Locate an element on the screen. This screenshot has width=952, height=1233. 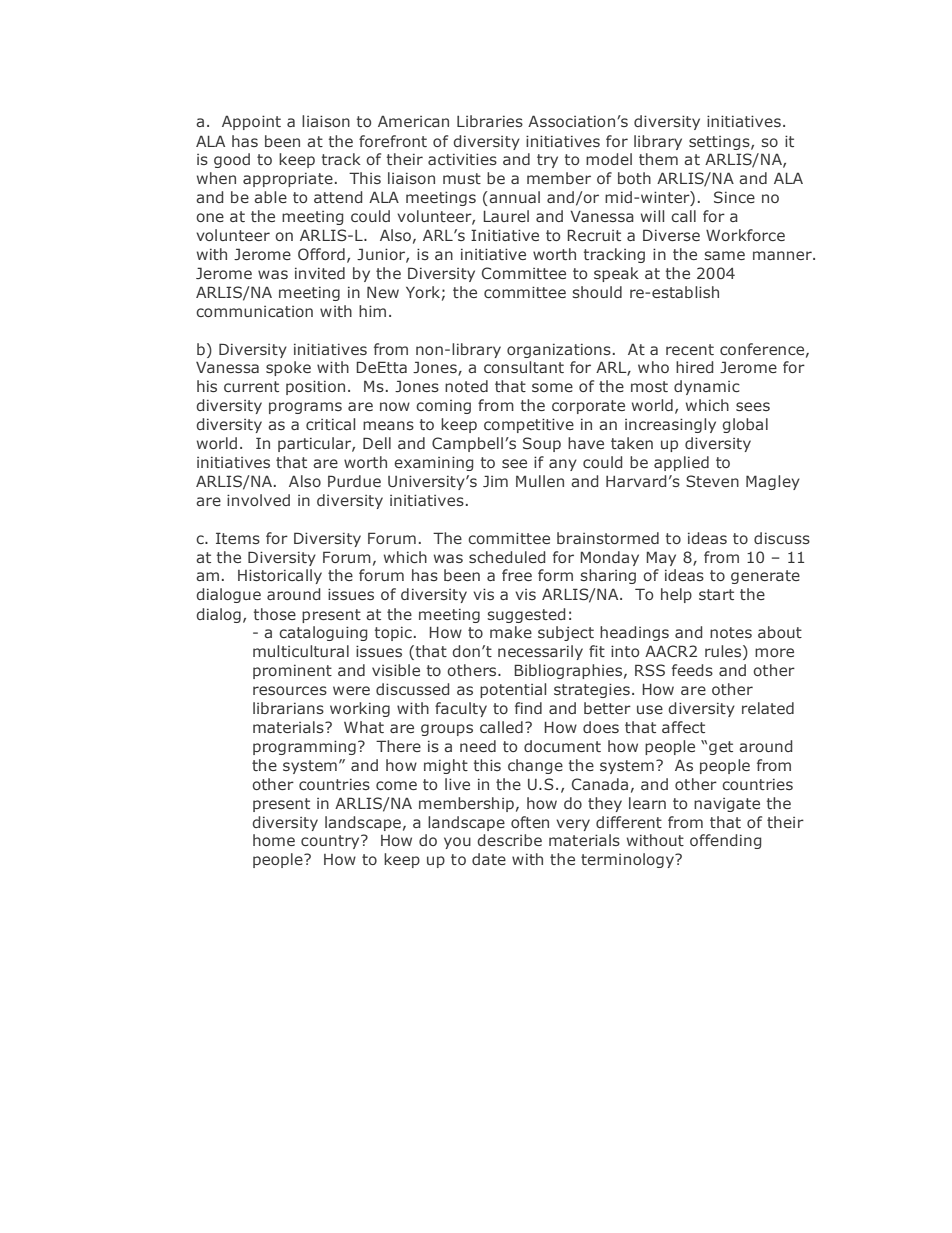
them is located at coordinates (658, 159).
